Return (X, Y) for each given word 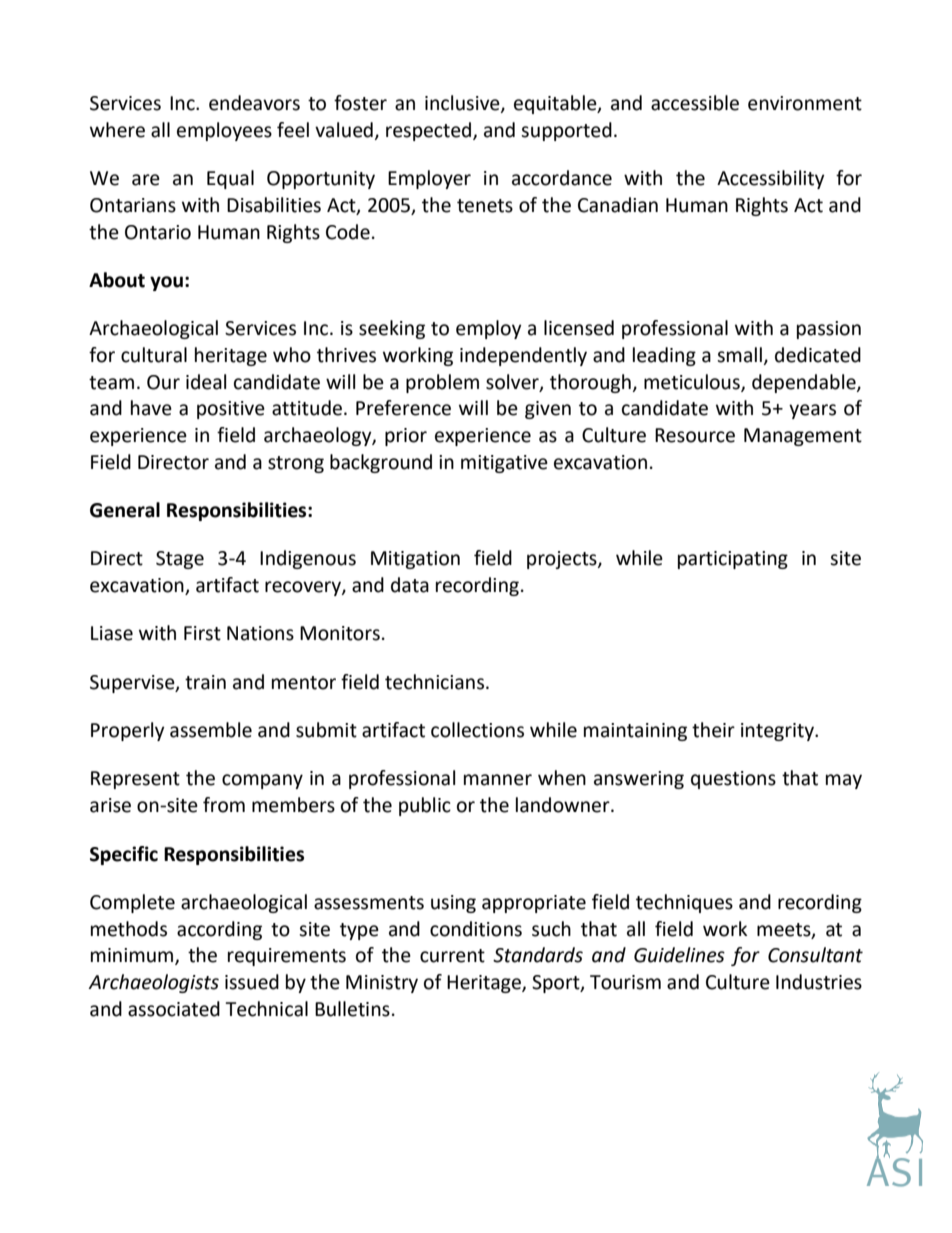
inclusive (463, 104)
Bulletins (352, 1009)
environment (805, 103)
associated (174, 1009)
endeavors (254, 103)
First (202, 633)
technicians (436, 682)
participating (733, 560)
